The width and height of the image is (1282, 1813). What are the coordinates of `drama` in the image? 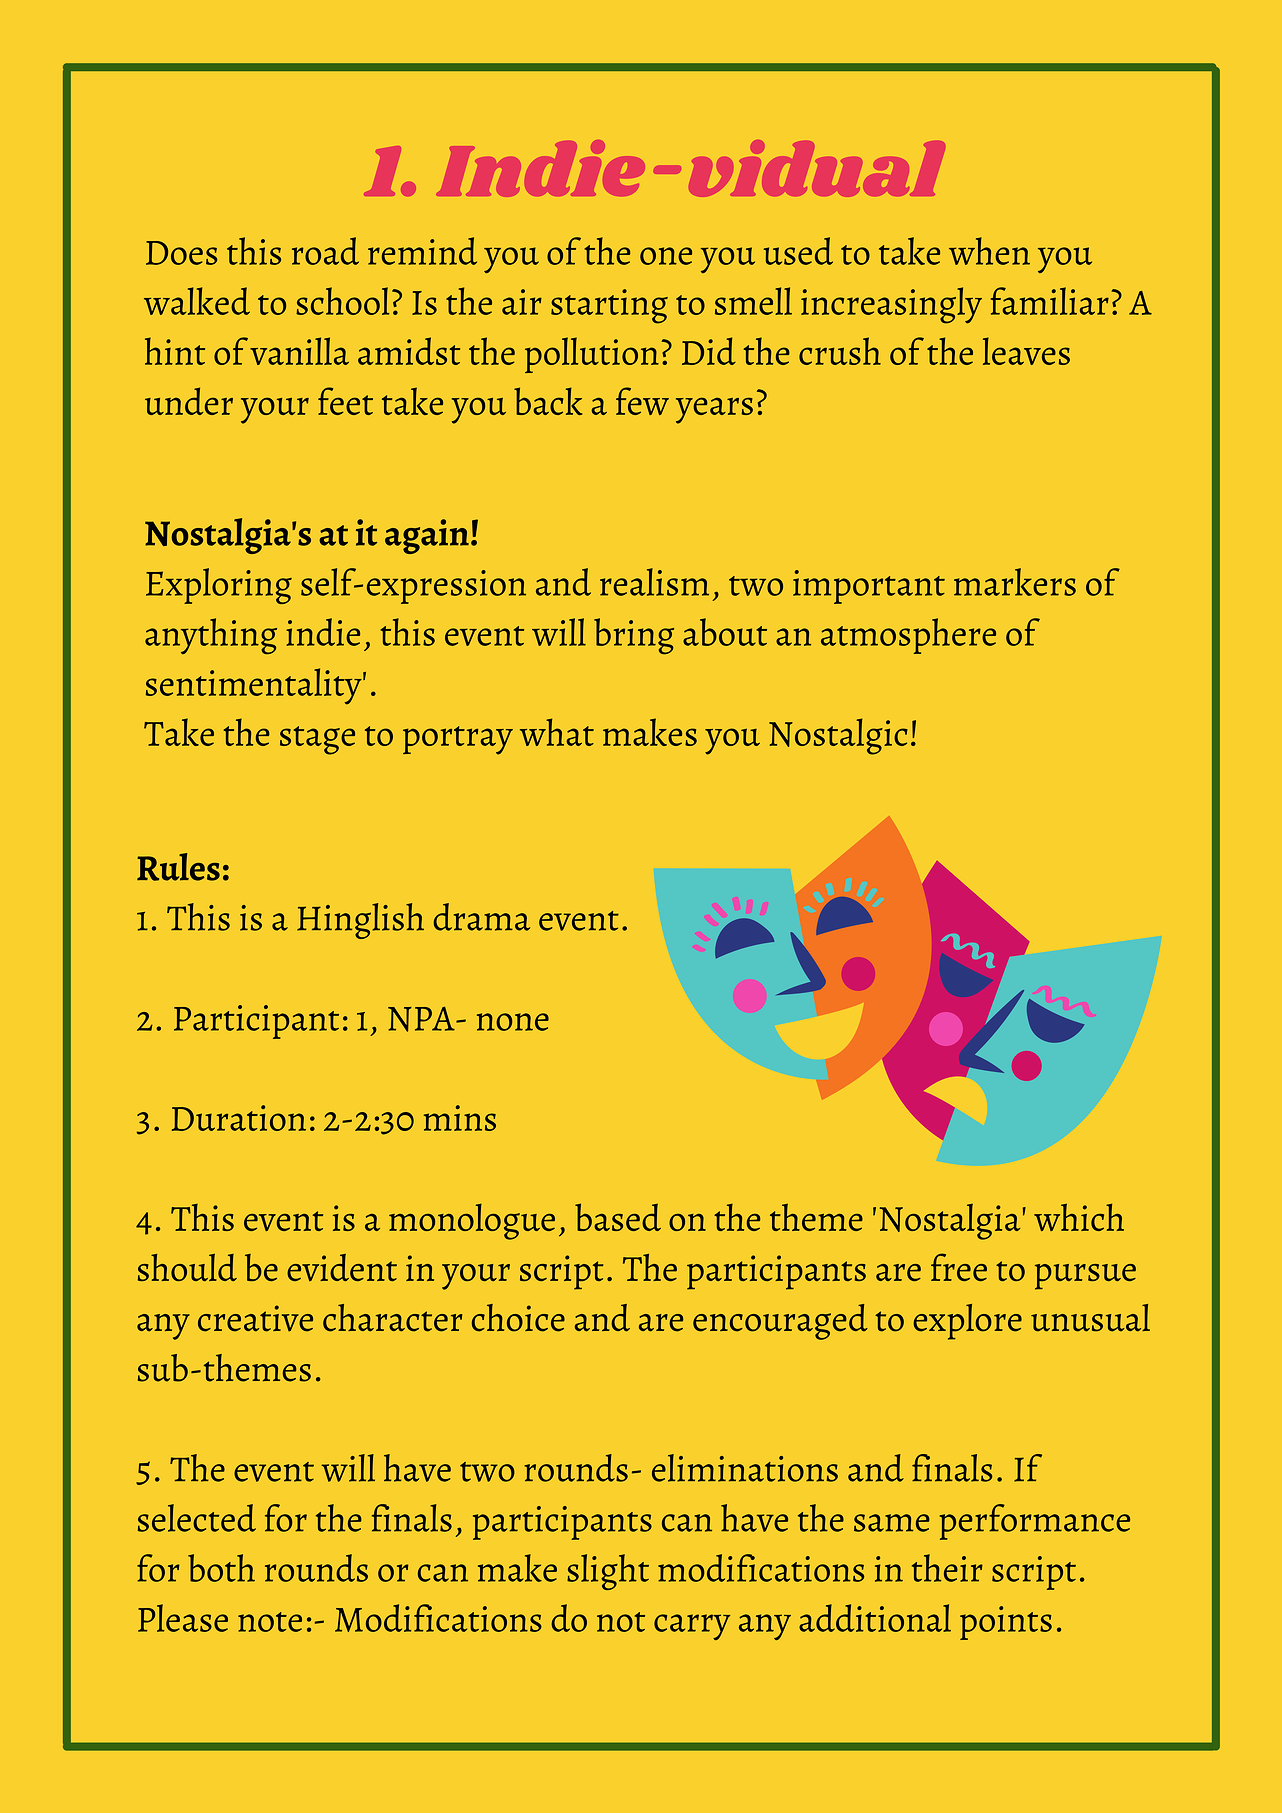 It's located at (481, 917).
